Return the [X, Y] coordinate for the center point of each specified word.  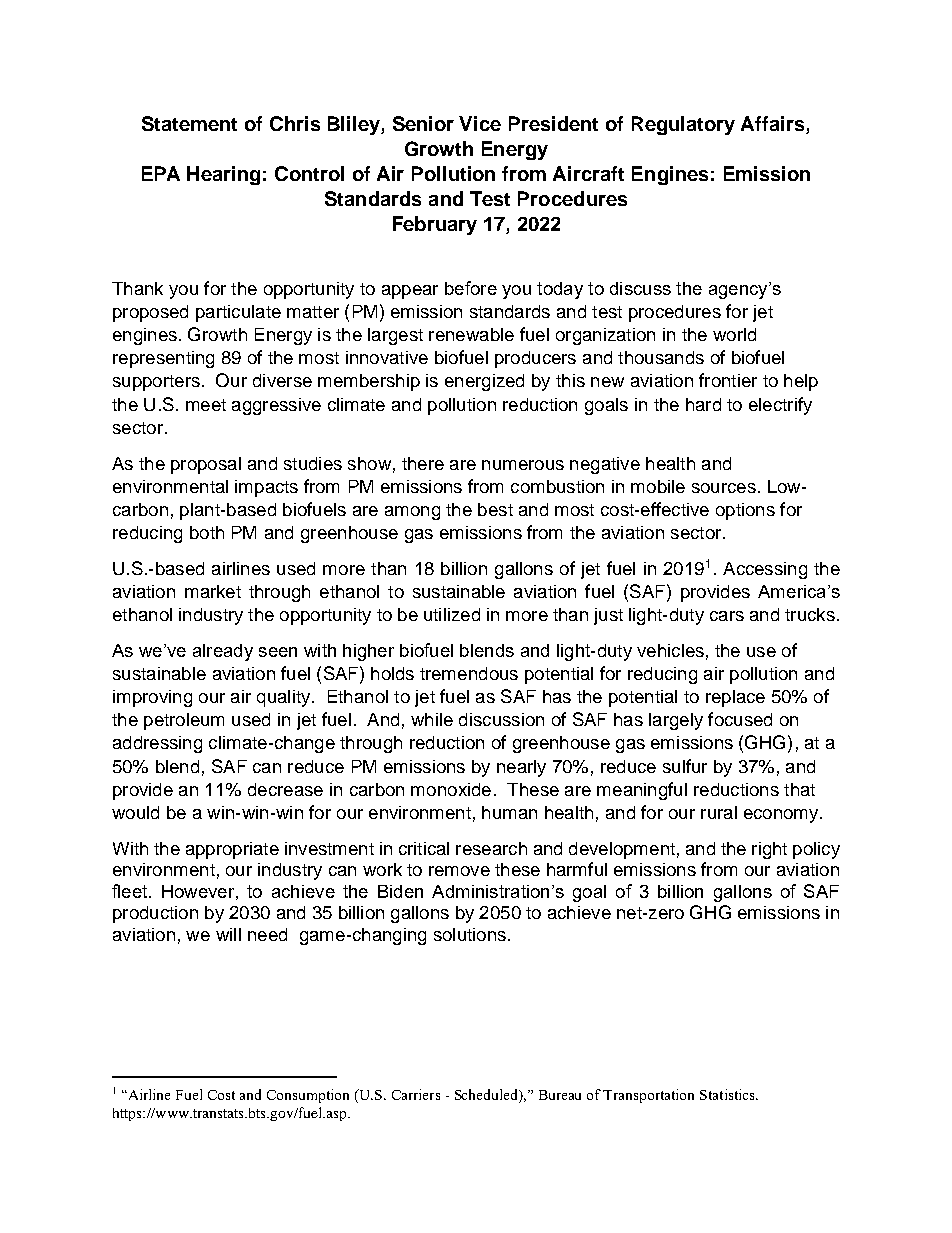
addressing [157, 744]
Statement [189, 123]
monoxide [451, 789]
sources [724, 488]
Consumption [308, 1096]
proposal [206, 465]
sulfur [685, 766]
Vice [480, 123]
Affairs [774, 125]
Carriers [416, 1094]
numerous [523, 465]
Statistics [728, 1094]
